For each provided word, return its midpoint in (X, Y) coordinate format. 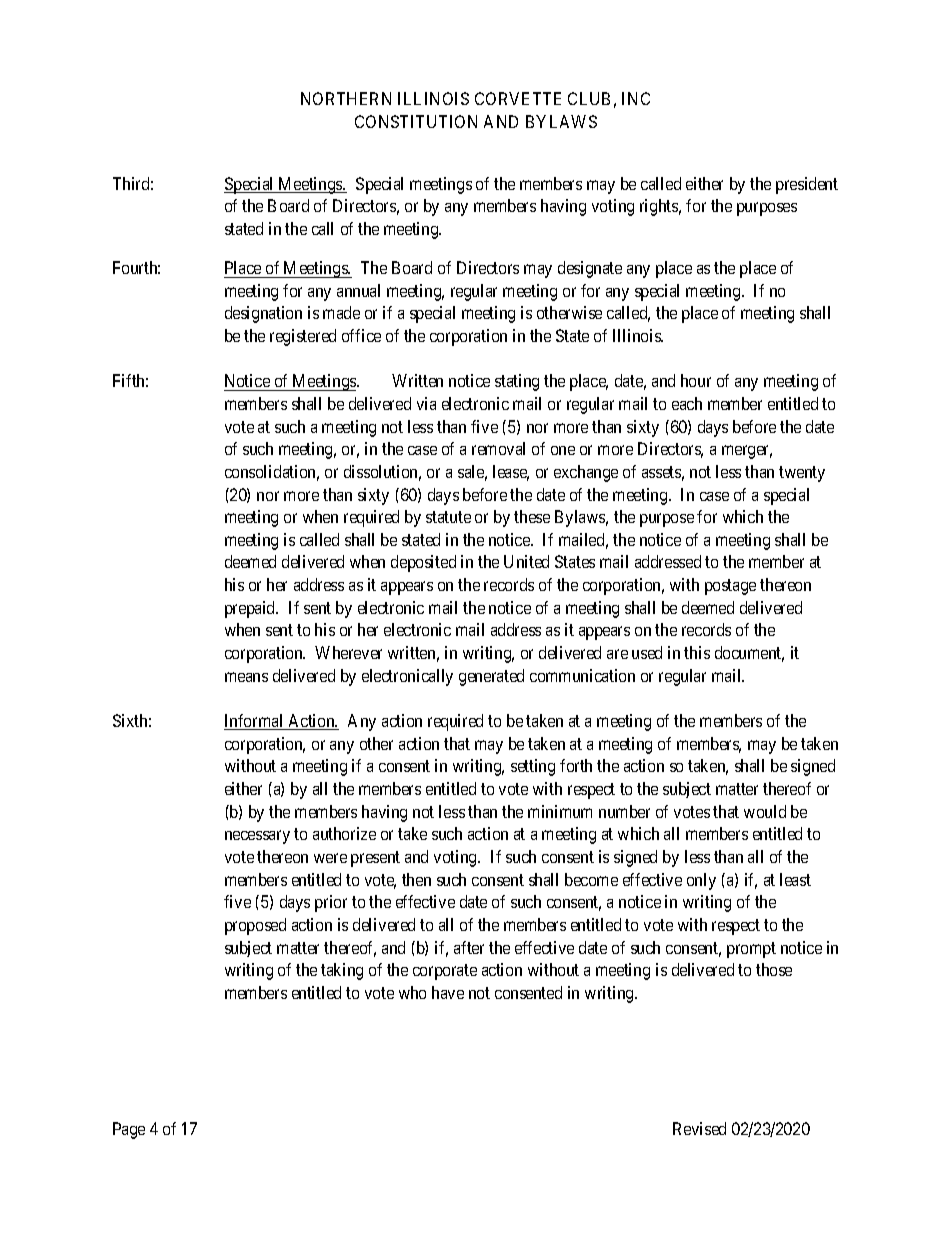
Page (129, 1130)
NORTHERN (346, 98)
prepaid (251, 609)
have (448, 992)
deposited (423, 563)
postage (730, 587)
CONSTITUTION (416, 121)
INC (636, 98)
